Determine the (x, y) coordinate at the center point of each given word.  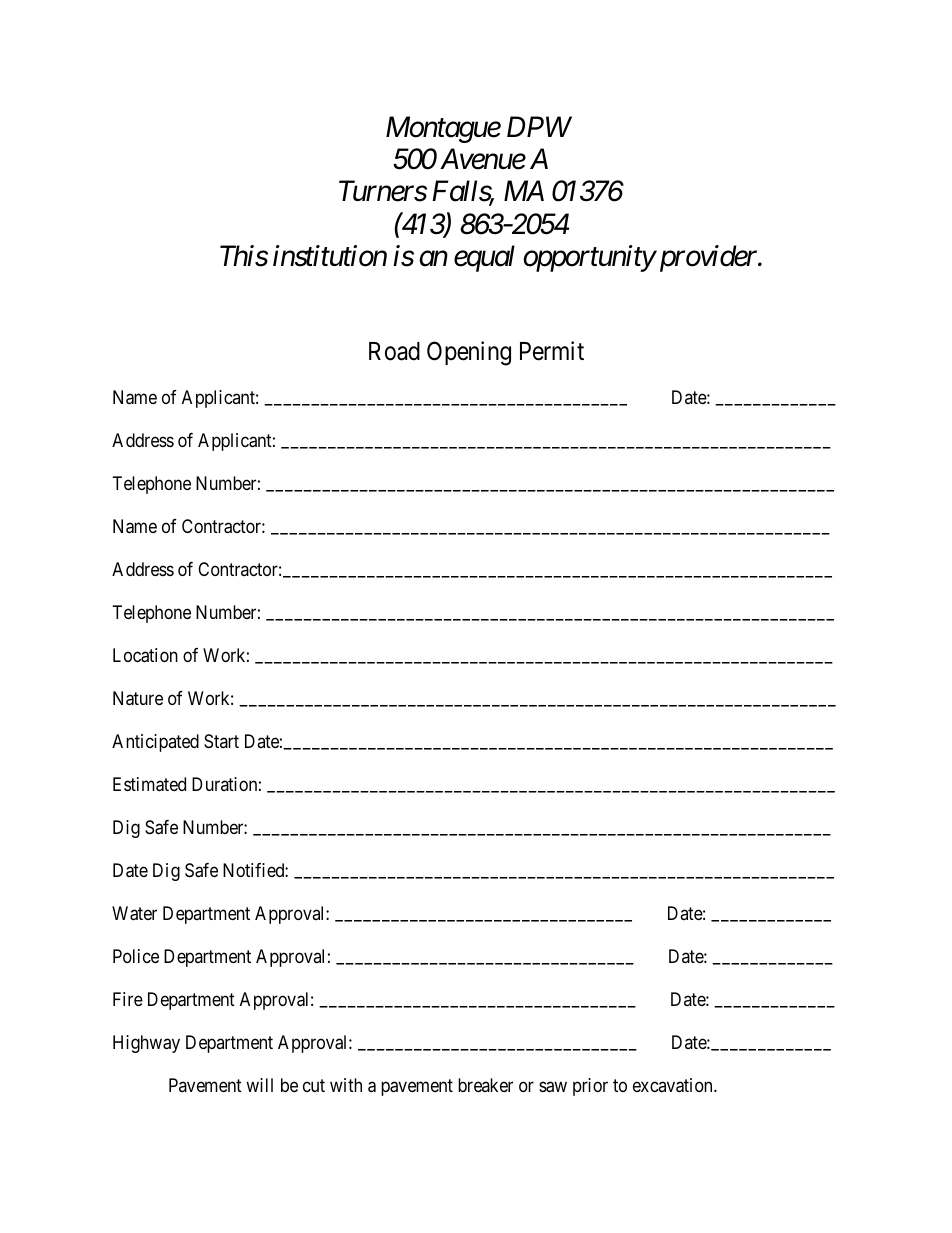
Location (145, 655)
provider (708, 258)
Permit (552, 351)
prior (590, 1087)
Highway (146, 1044)
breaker (485, 1085)
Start (221, 741)
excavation (674, 1085)
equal (484, 258)
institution (330, 256)
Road (394, 351)
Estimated (149, 784)
